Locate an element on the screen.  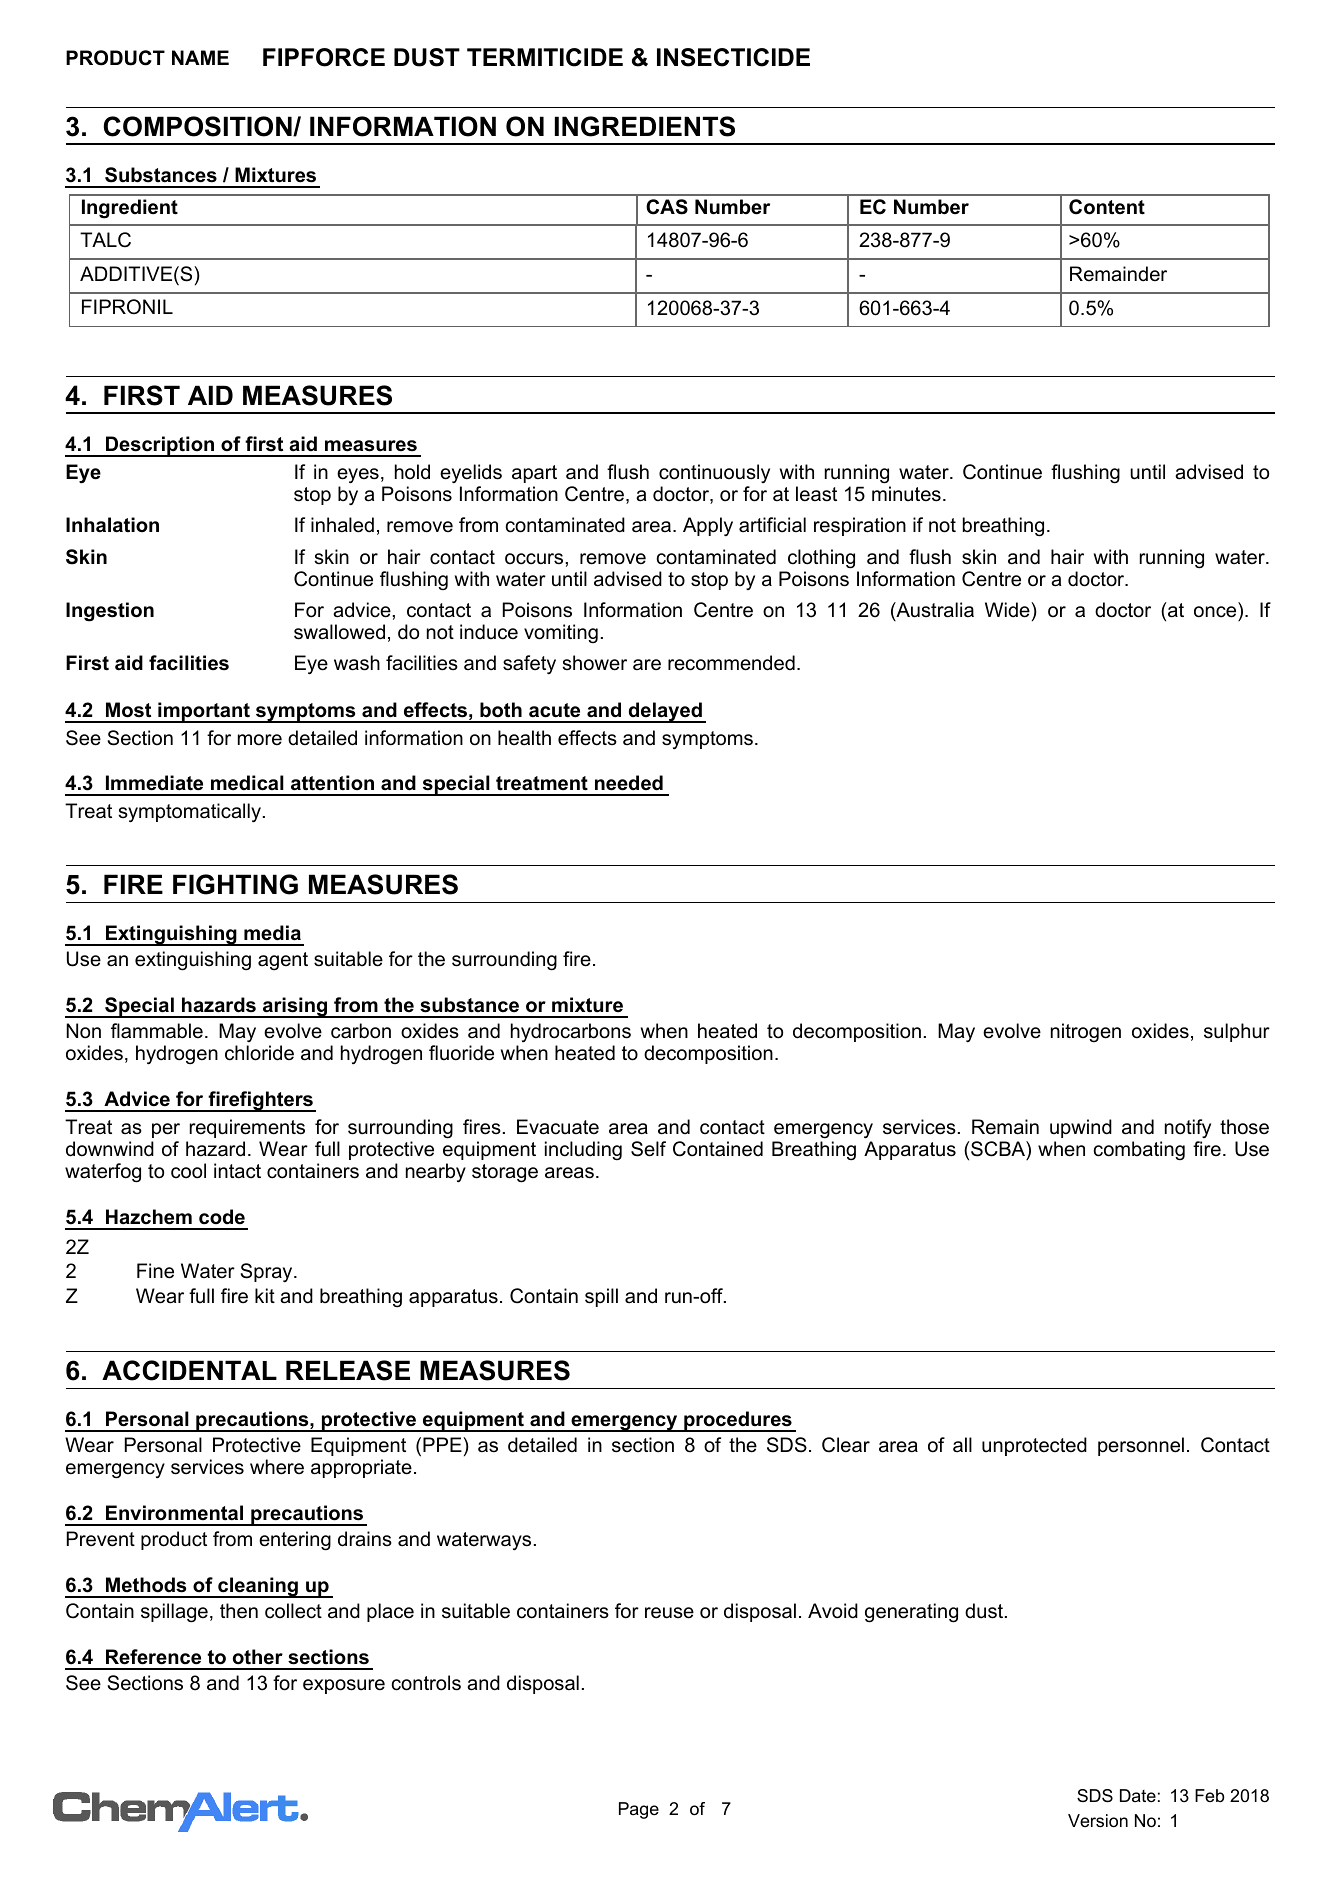
fluoride is located at coordinates (461, 1053).
